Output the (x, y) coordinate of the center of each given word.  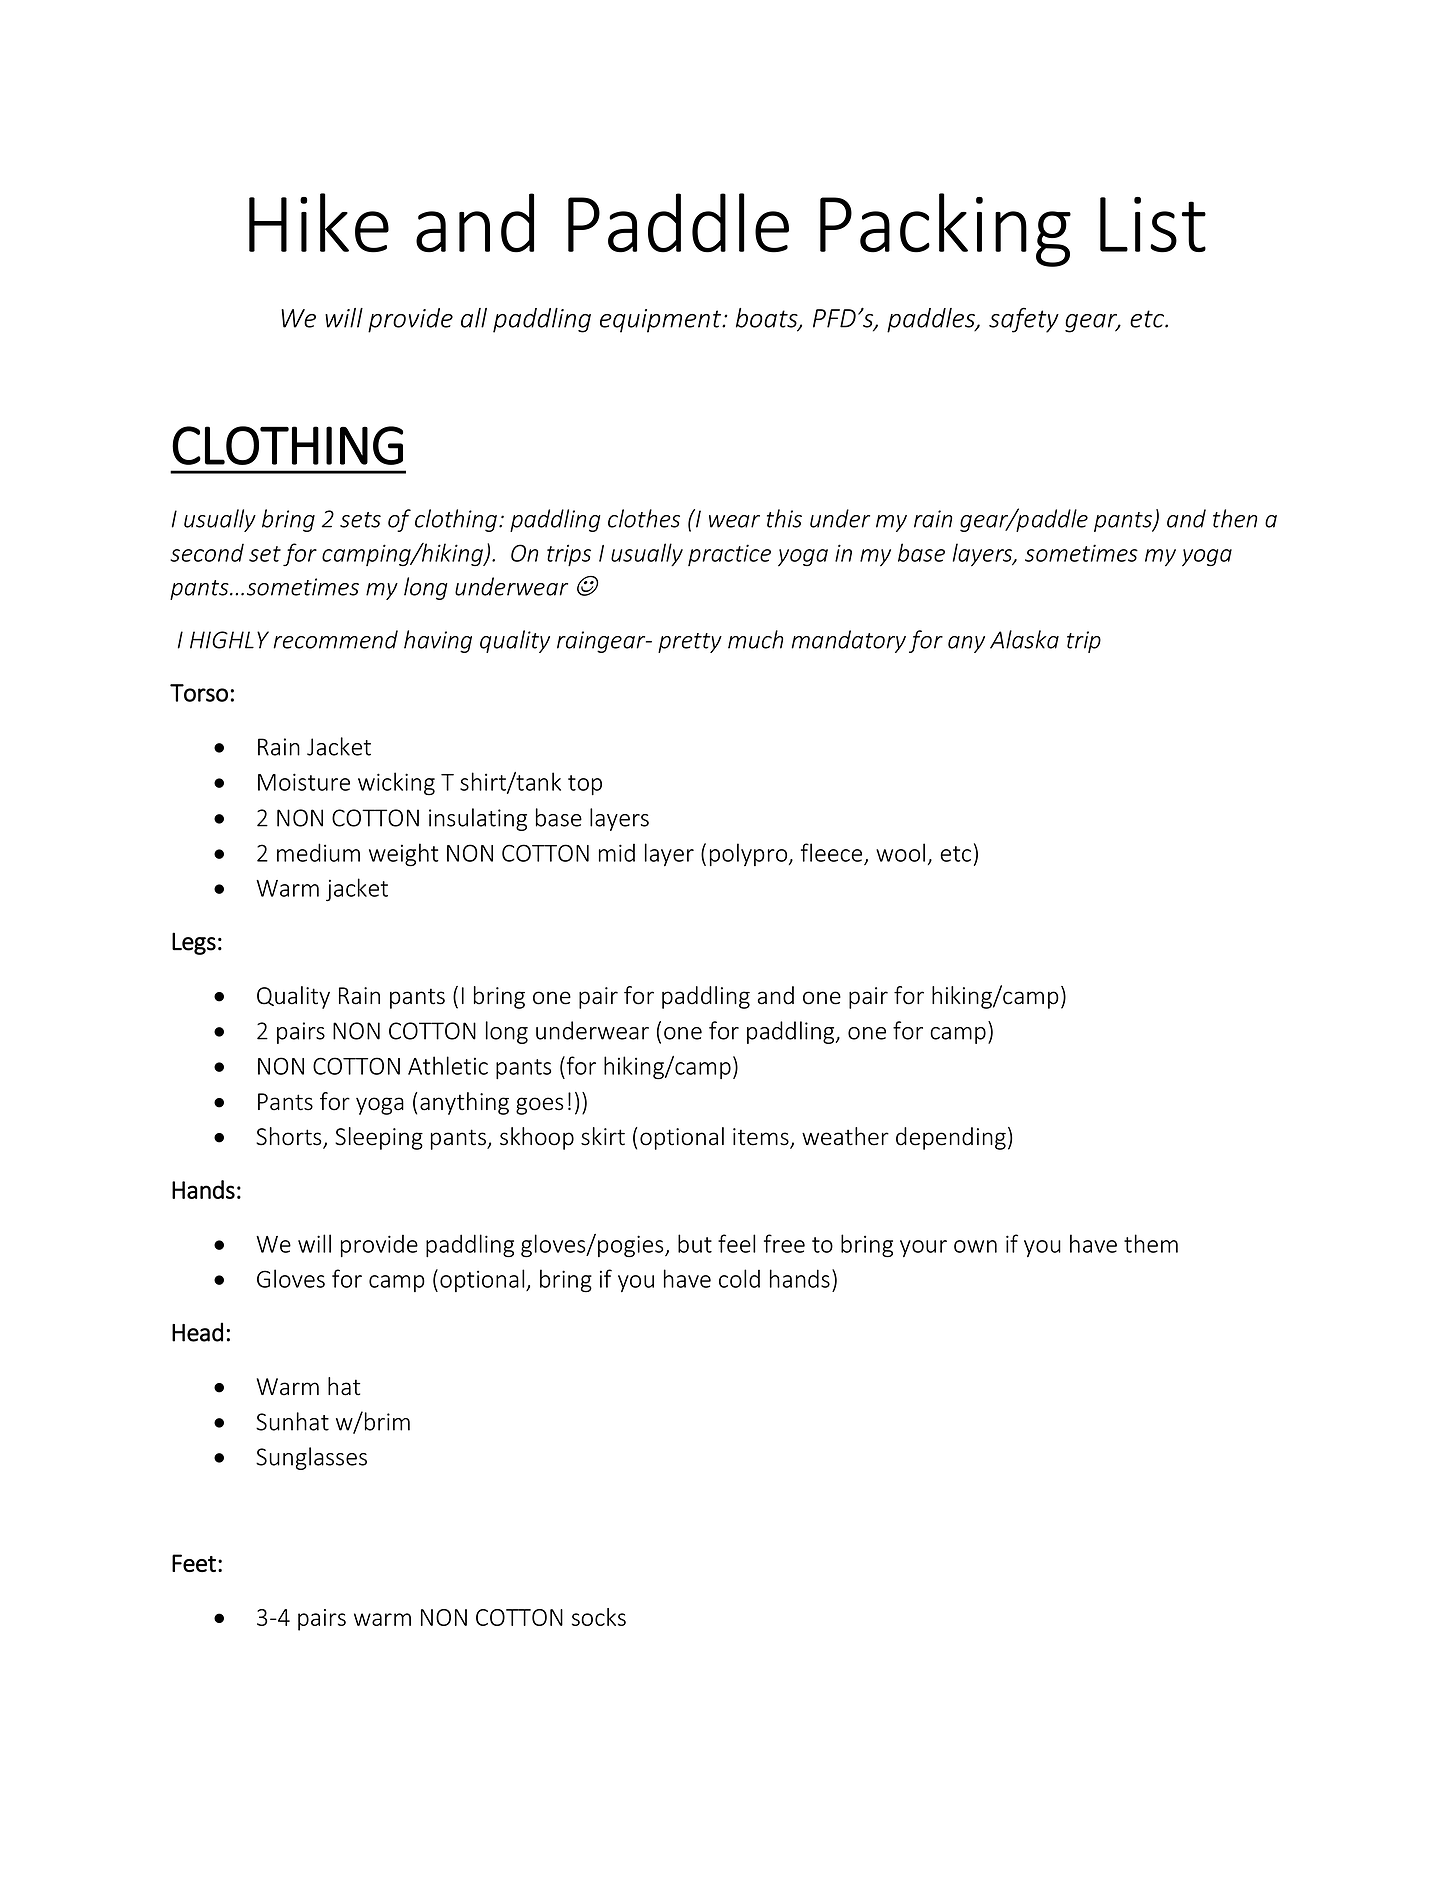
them (1151, 1243)
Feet (194, 1563)
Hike (319, 223)
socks (599, 1617)
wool (900, 852)
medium (318, 852)
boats (768, 319)
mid (617, 853)
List (1153, 225)
